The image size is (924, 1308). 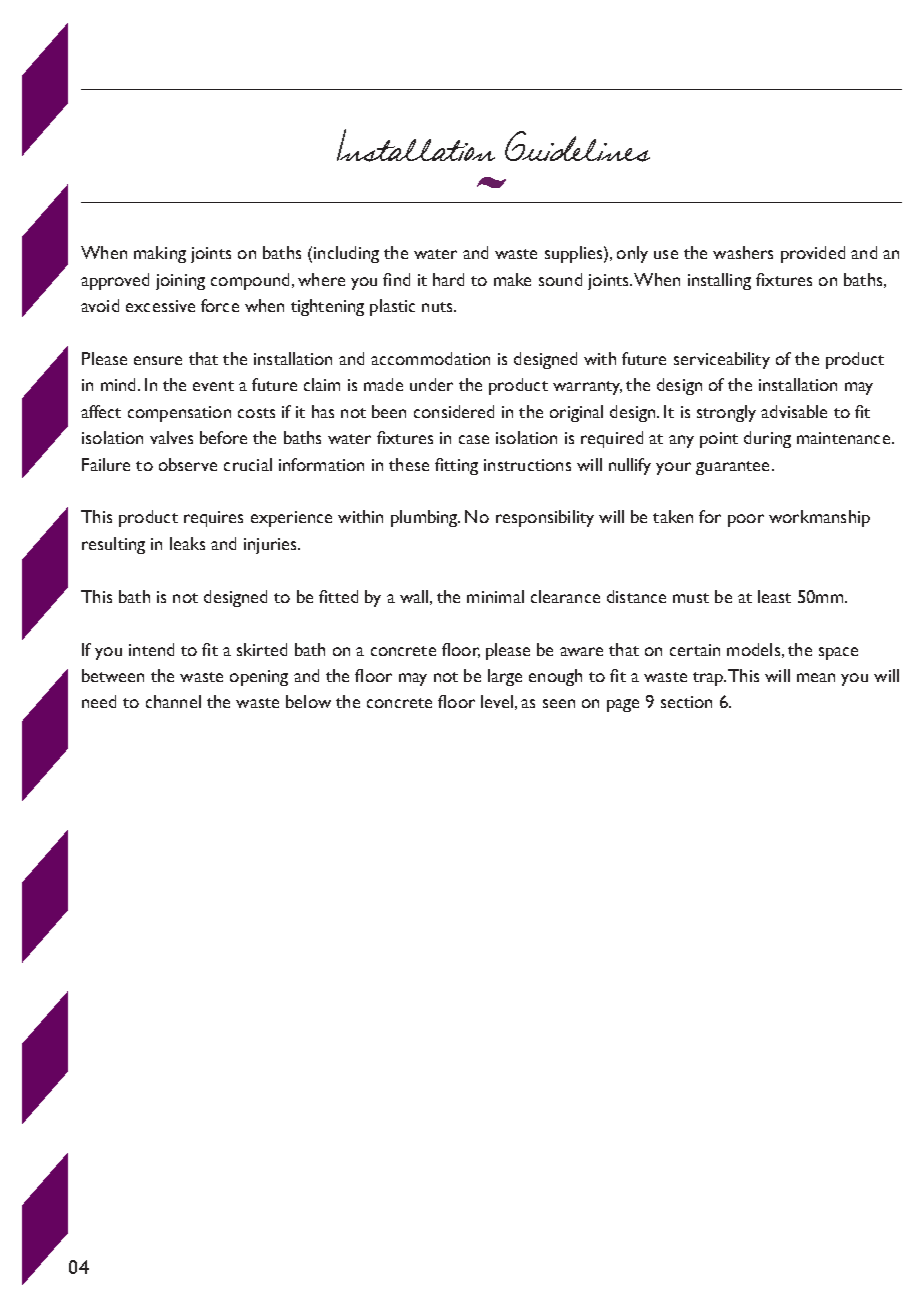 I want to click on requires, so click(x=213, y=519).
